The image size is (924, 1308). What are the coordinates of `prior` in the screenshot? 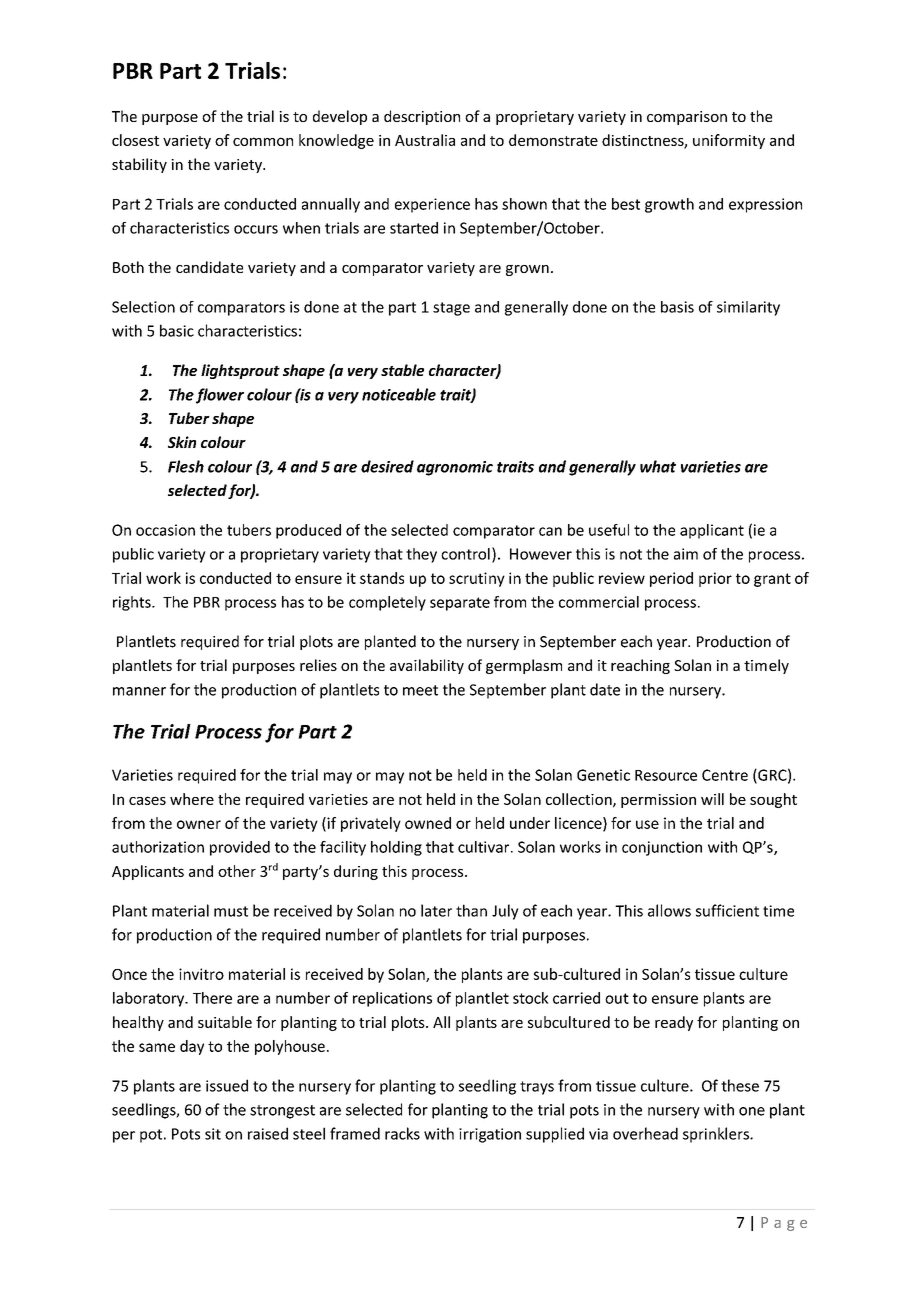 It's located at (715, 579).
